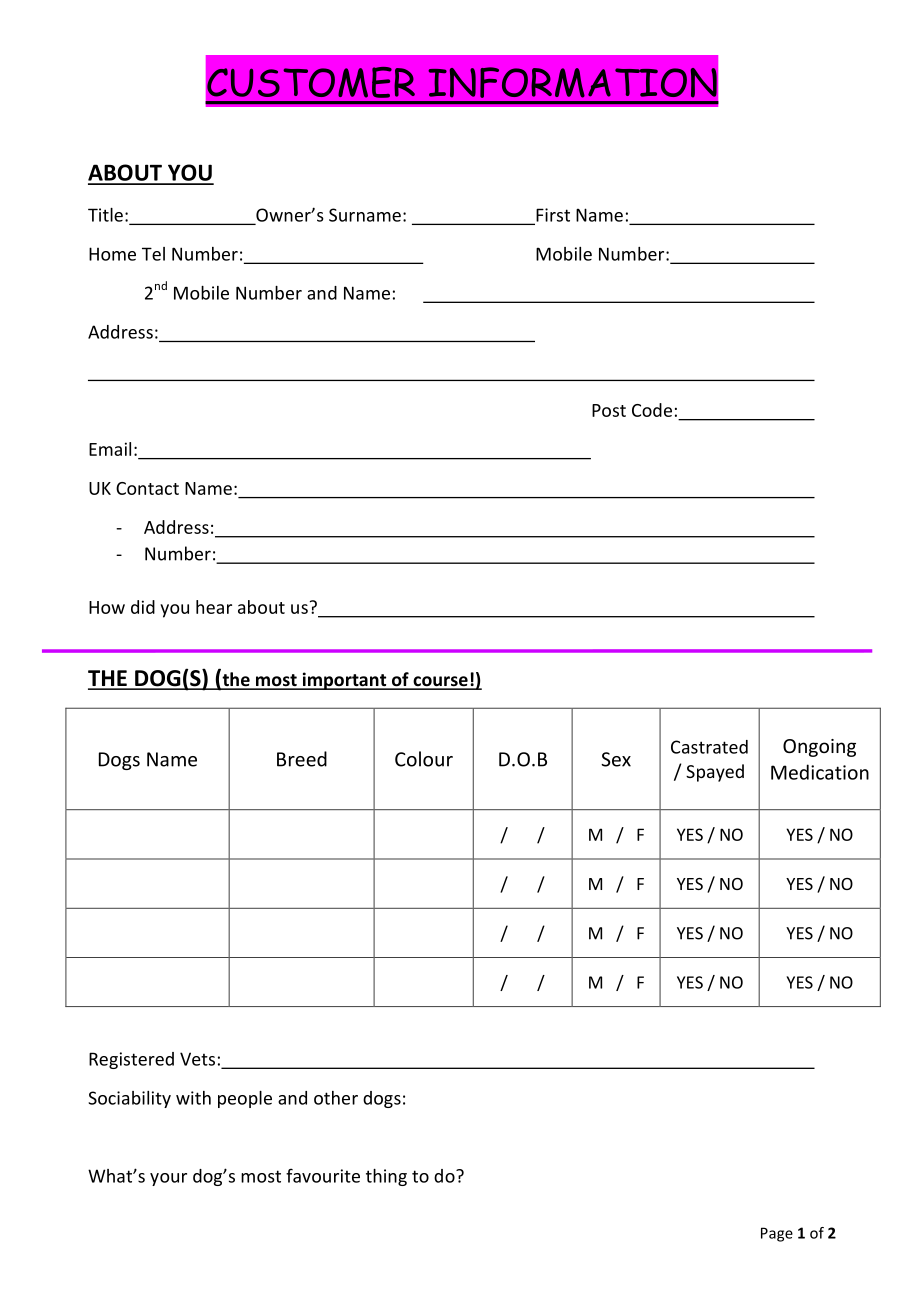 The image size is (924, 1308). Describe the element at coordinates (652, 410) in the page. I see `Code` at that location.
